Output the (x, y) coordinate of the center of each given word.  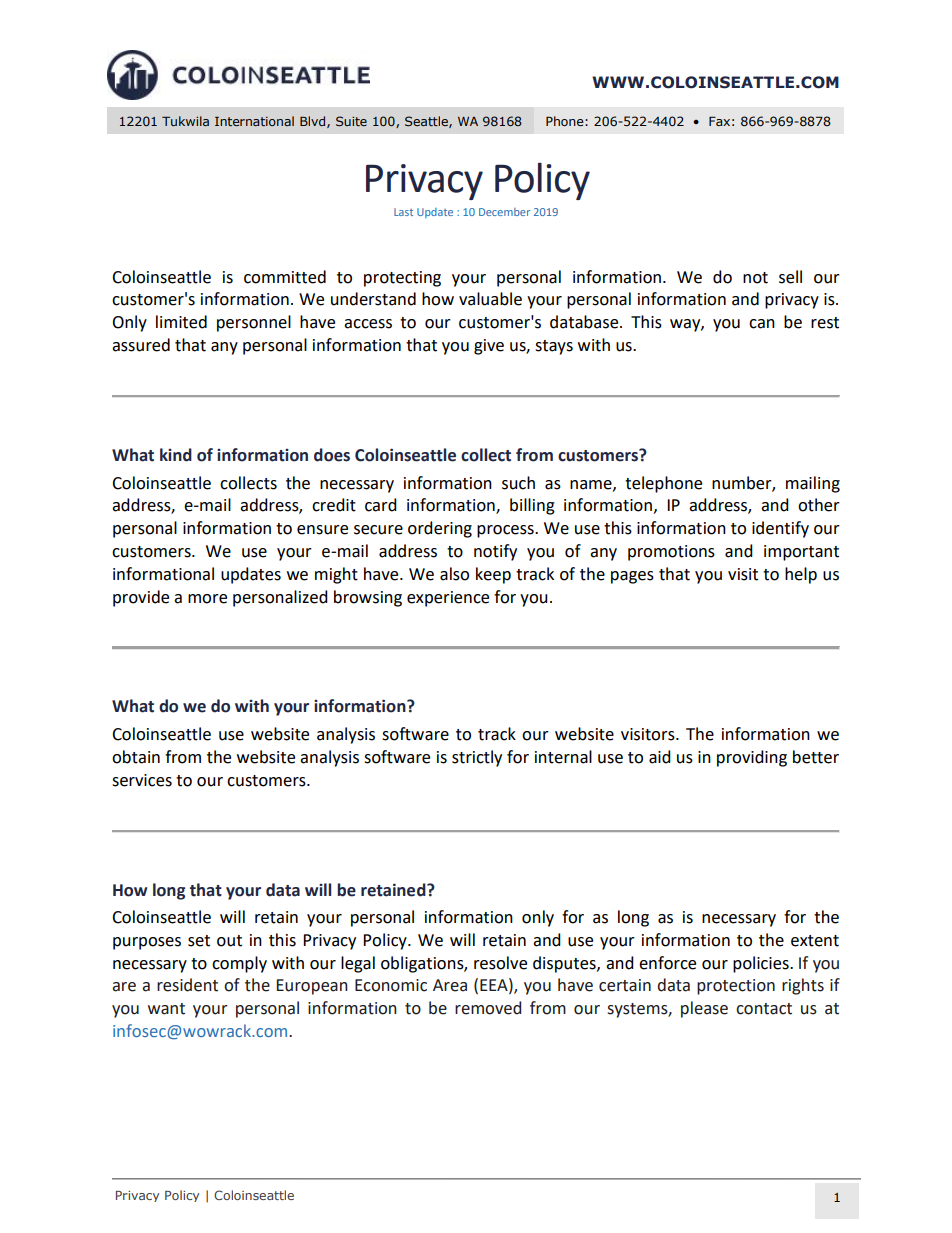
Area (450, 985)
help (801, 575)
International (254, 121)
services (142, 780)
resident (187, 985)
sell (790, 277)
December (504, 212)
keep (493, 575)
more (207, 599)
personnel (254, 323)
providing (752, 758)
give (489, 347)
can (762, 324)
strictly (477, 758)
